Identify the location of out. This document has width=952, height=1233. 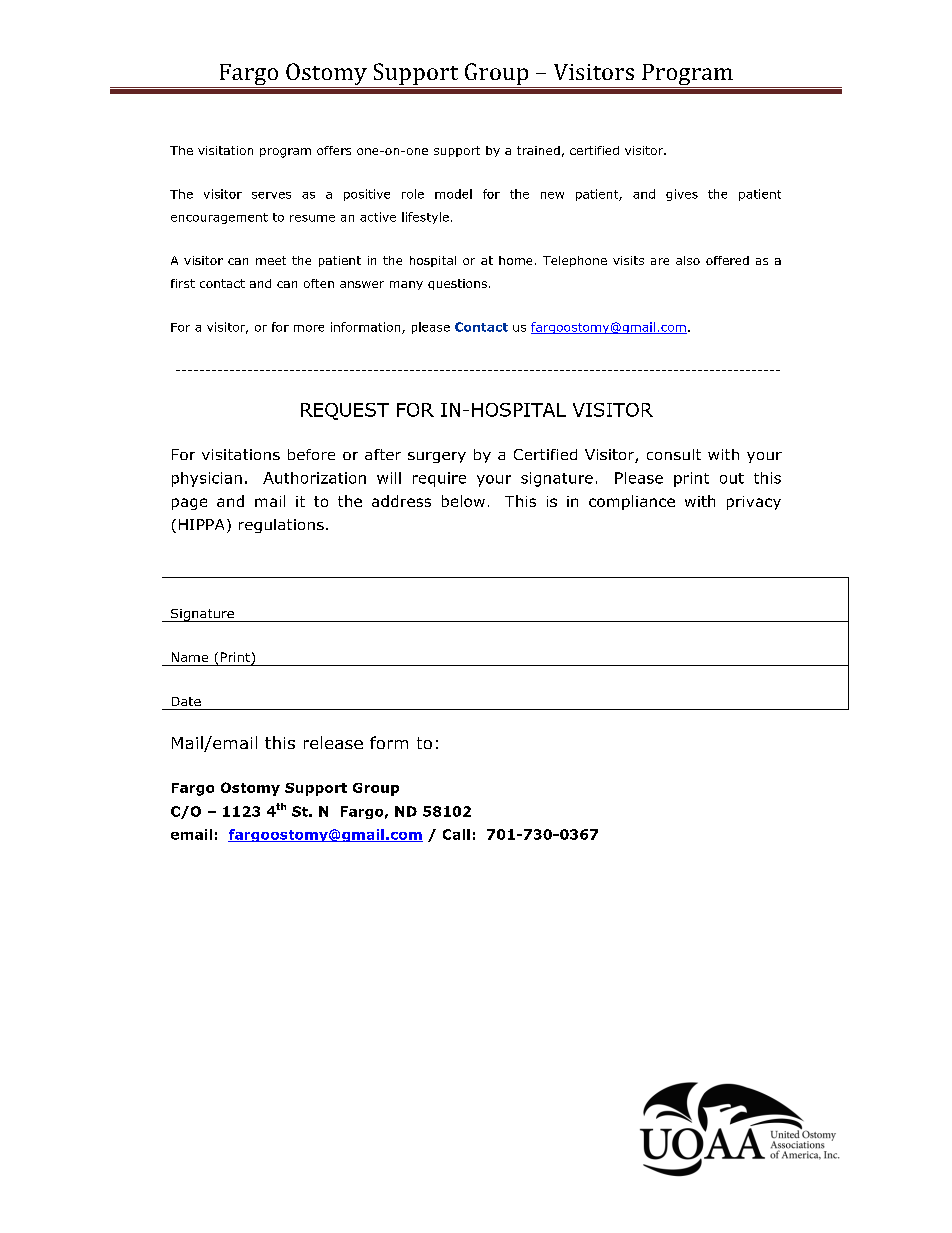
(732, 478).
